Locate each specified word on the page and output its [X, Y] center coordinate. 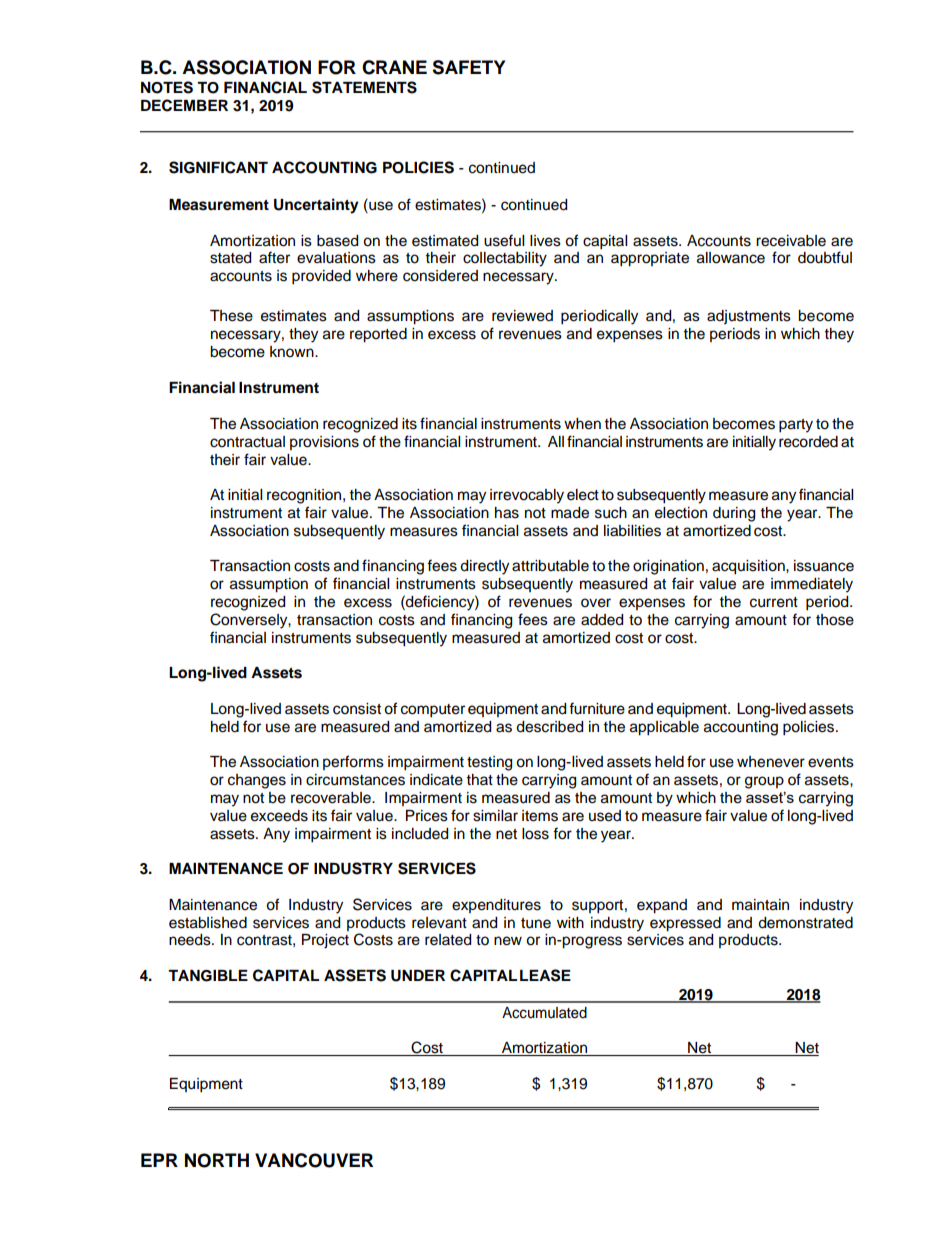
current [774, 602]
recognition [305, 496]
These [231, 316]
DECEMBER [184, 105]
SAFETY [468, 67]
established [208, 923]
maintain [760, 905]
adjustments [749, 317]
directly [484, 567]
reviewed [522, 316]
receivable [791, 241]
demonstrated [805, 923]
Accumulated [544, 1013]
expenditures [496, 906]
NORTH [217, 1160]
